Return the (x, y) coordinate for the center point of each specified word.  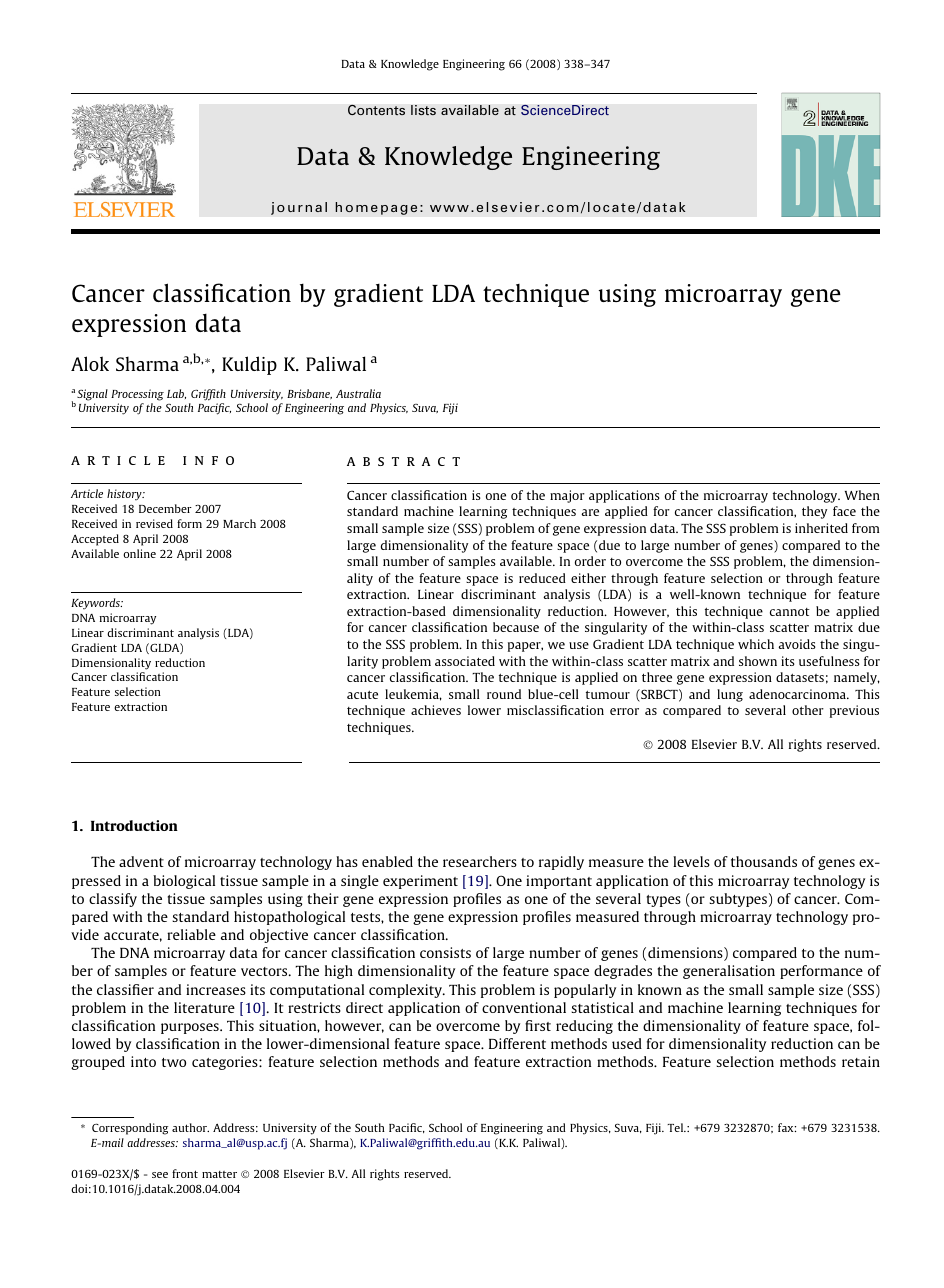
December (165, 508)
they (814, 512)
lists (423, 110)
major (567, 496)
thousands (764, 861)
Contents (376, 110)
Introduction (134, 825)
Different (517, 1043)
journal (299, 208)
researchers (480, 861)
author (190, 1127)
